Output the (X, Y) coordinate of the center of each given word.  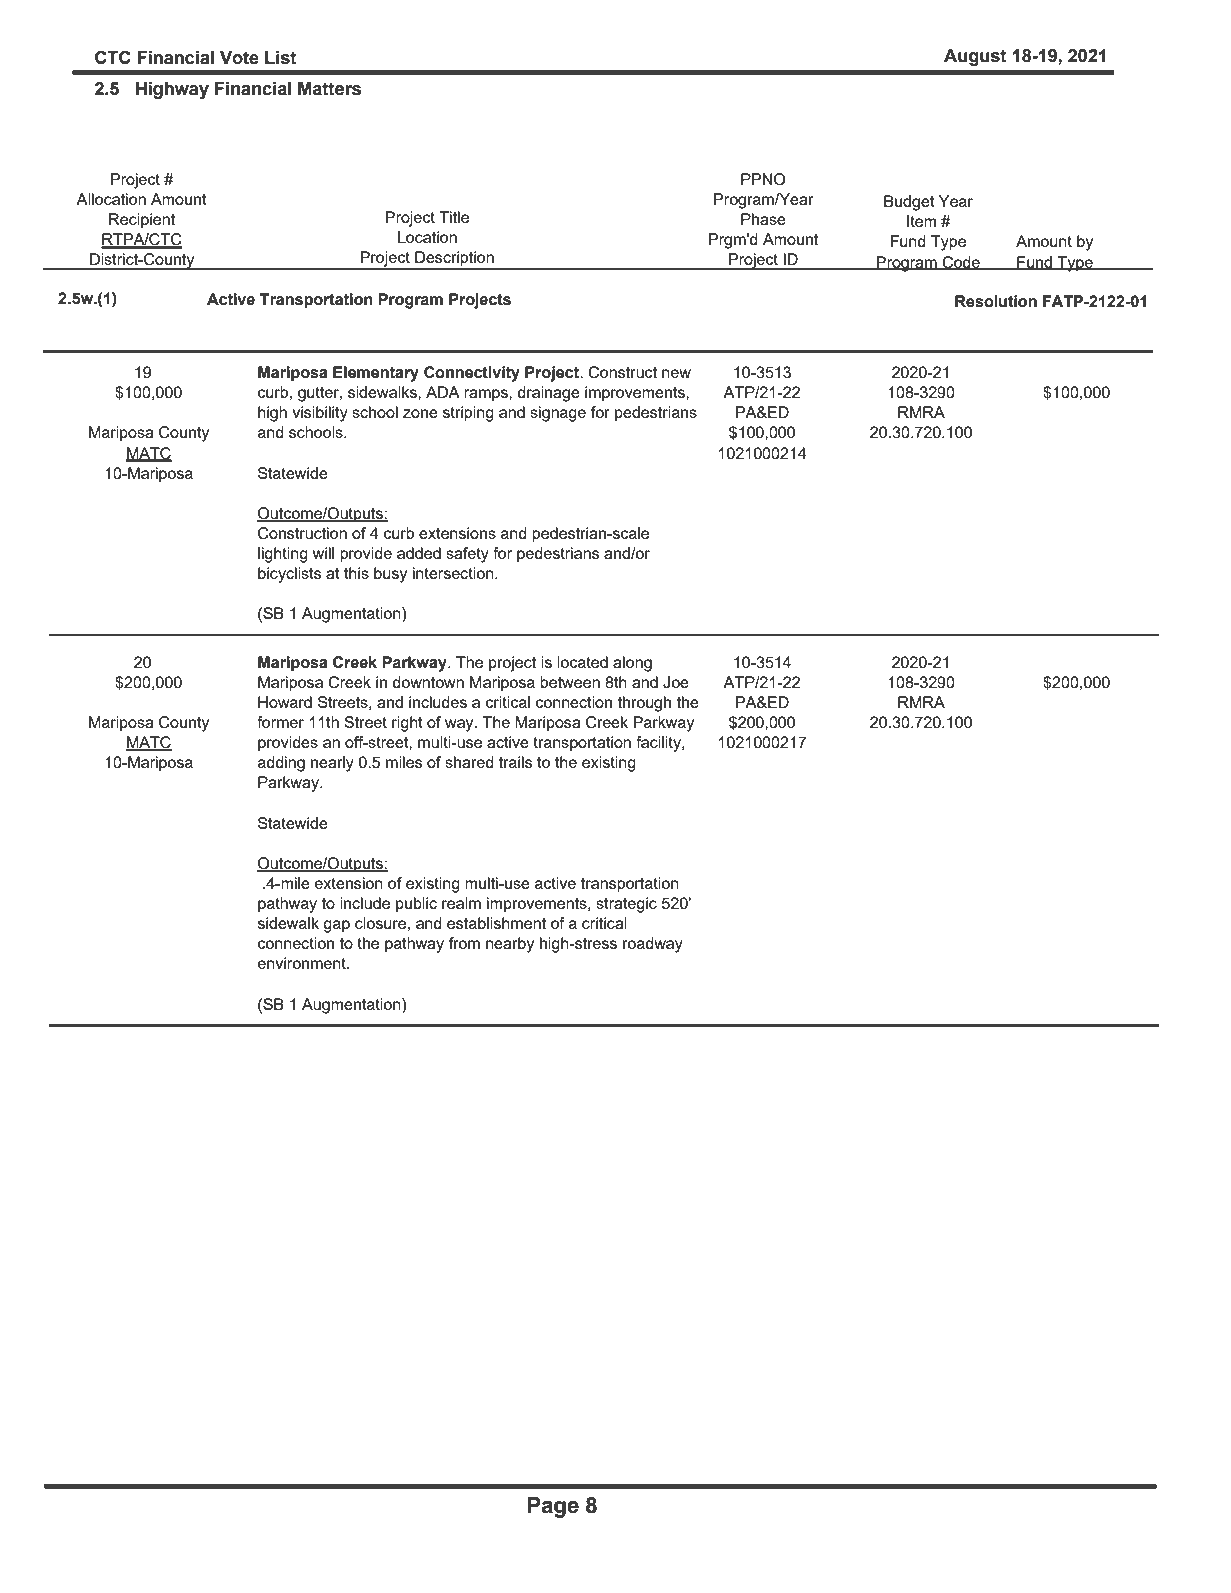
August (975, 57)
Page (553, 1507)
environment (303, 963)
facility (659, 744)
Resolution (996, 301)
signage (558, 414)
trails (515, 762)
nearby (510, 945)
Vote (239, 58)
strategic (626, 905)
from (464, 943)
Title (454, 217)
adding (281, 764)
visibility (320, 414)
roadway (653, 945)
